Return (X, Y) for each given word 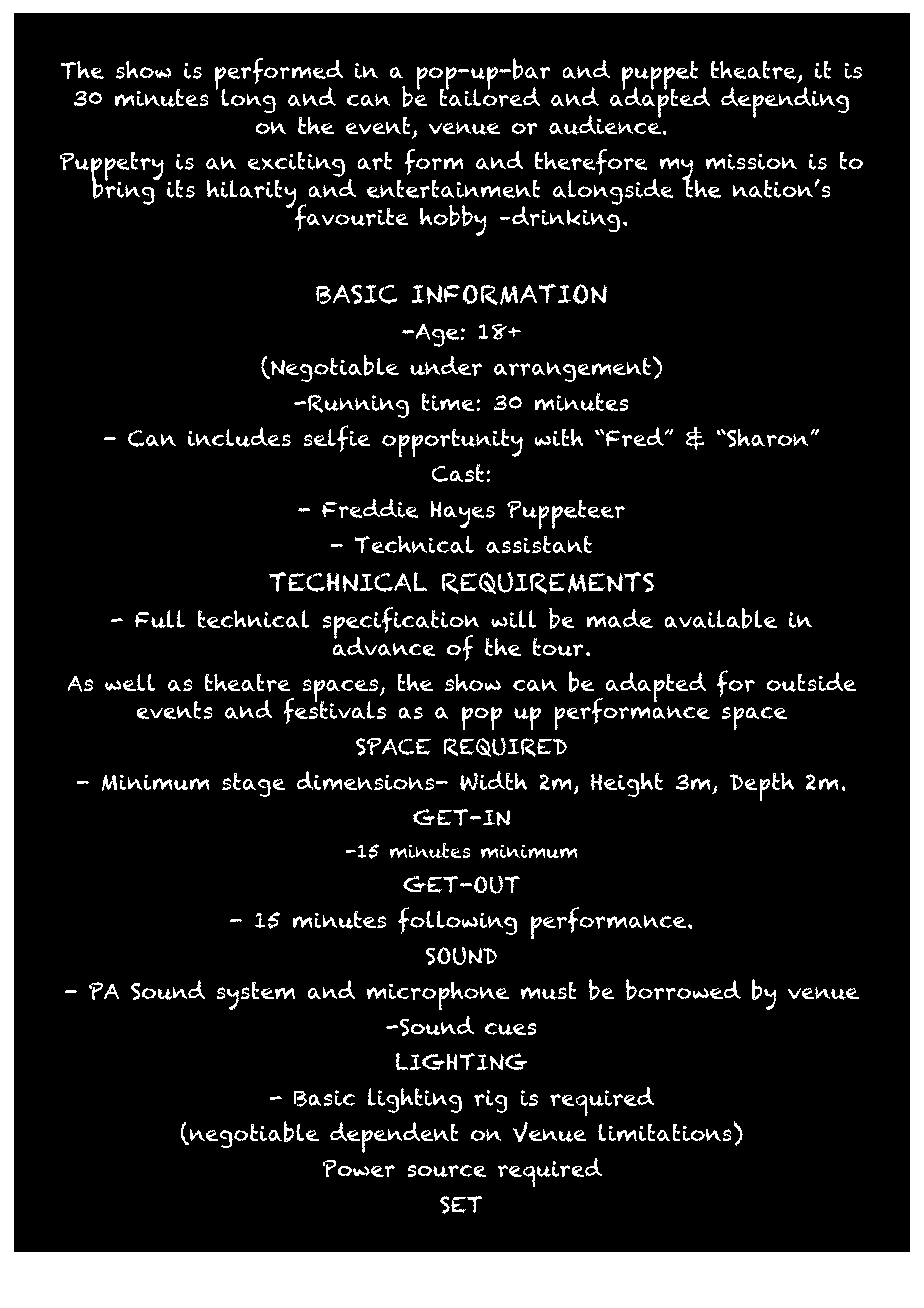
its (181, 189)
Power (358, 1168)
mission (751, 162)
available (720, 618)
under (446, 366)
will (514, 619)
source (446, 1171)
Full (160, 619)
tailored (489, 96)
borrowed (683, 990)
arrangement (572, 369)
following (458, 921)
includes (239, 437)
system (255, 995)
